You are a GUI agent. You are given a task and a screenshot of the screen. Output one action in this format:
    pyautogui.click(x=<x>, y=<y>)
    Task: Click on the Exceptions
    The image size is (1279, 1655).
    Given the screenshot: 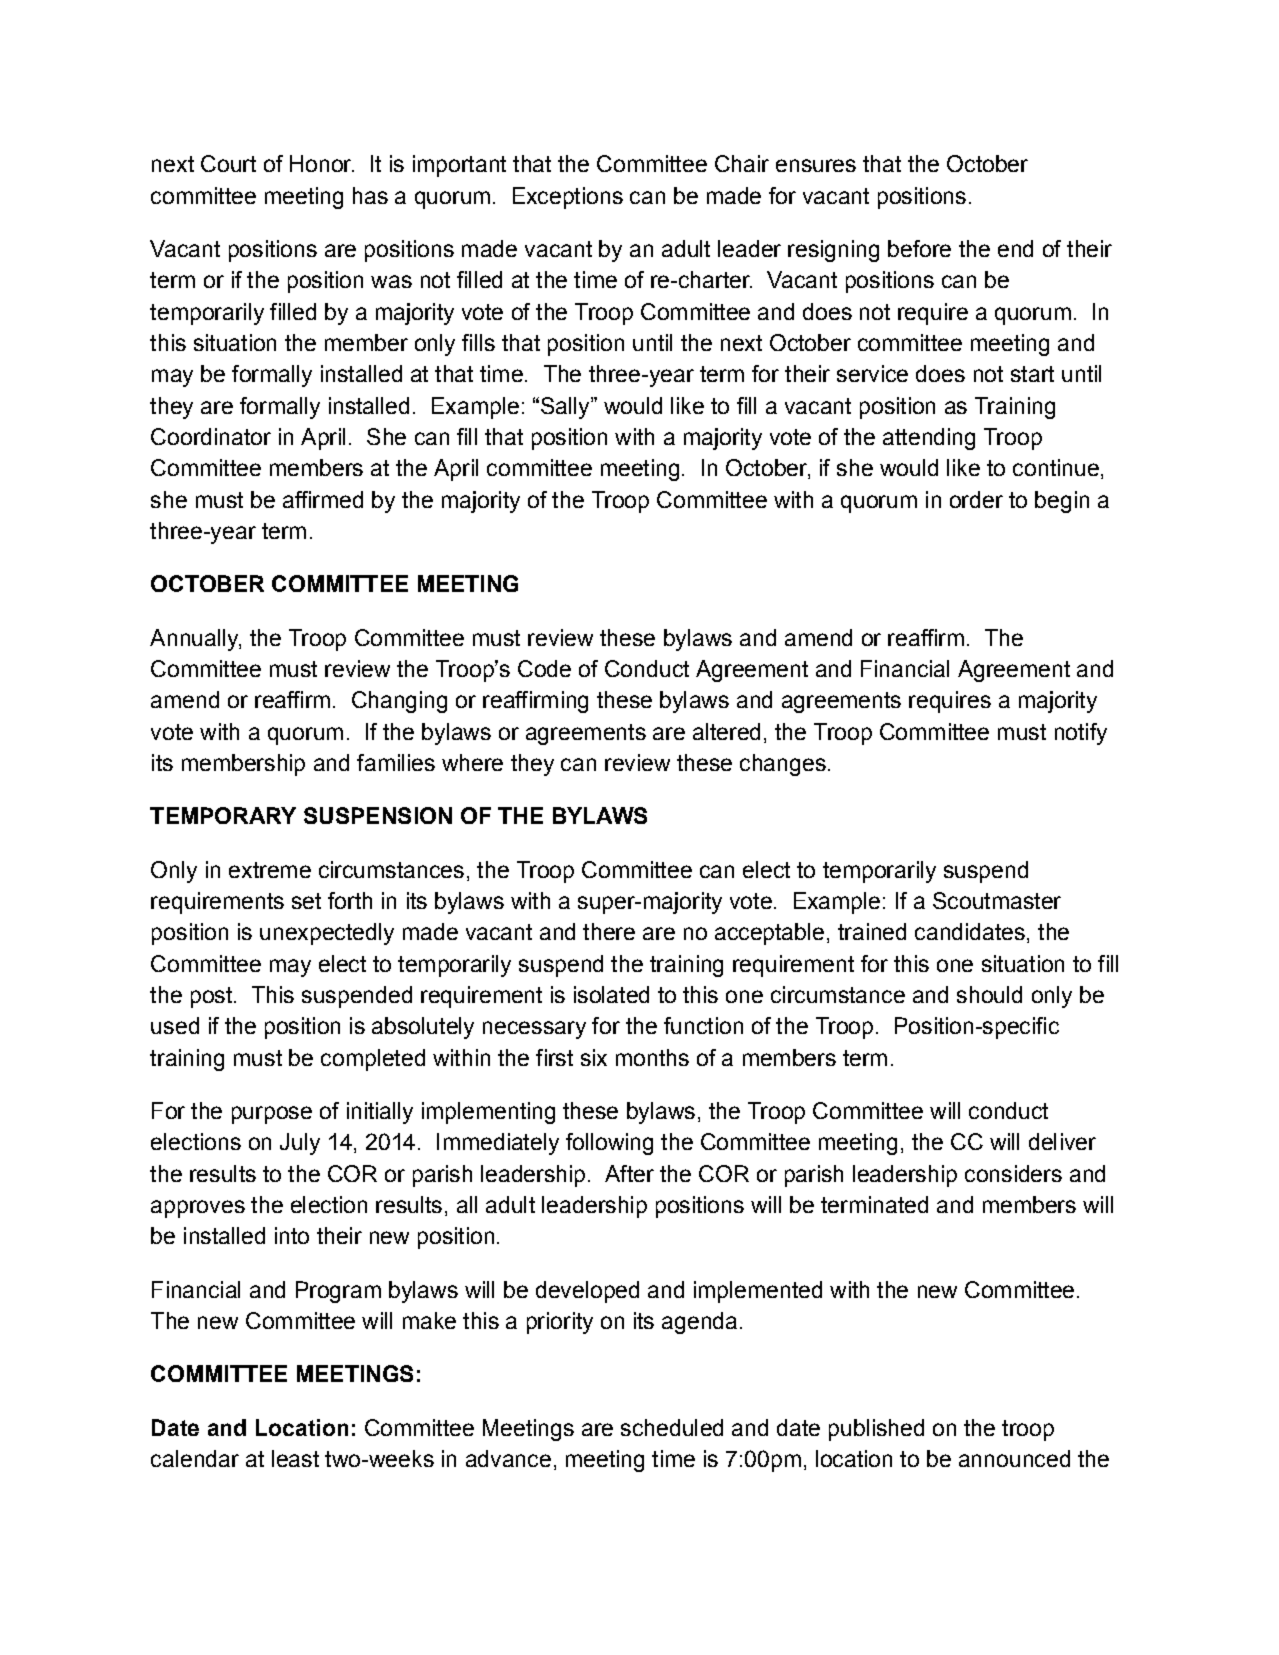 What is the action you would take?
    pyautogui.click(x=568, y=198)
